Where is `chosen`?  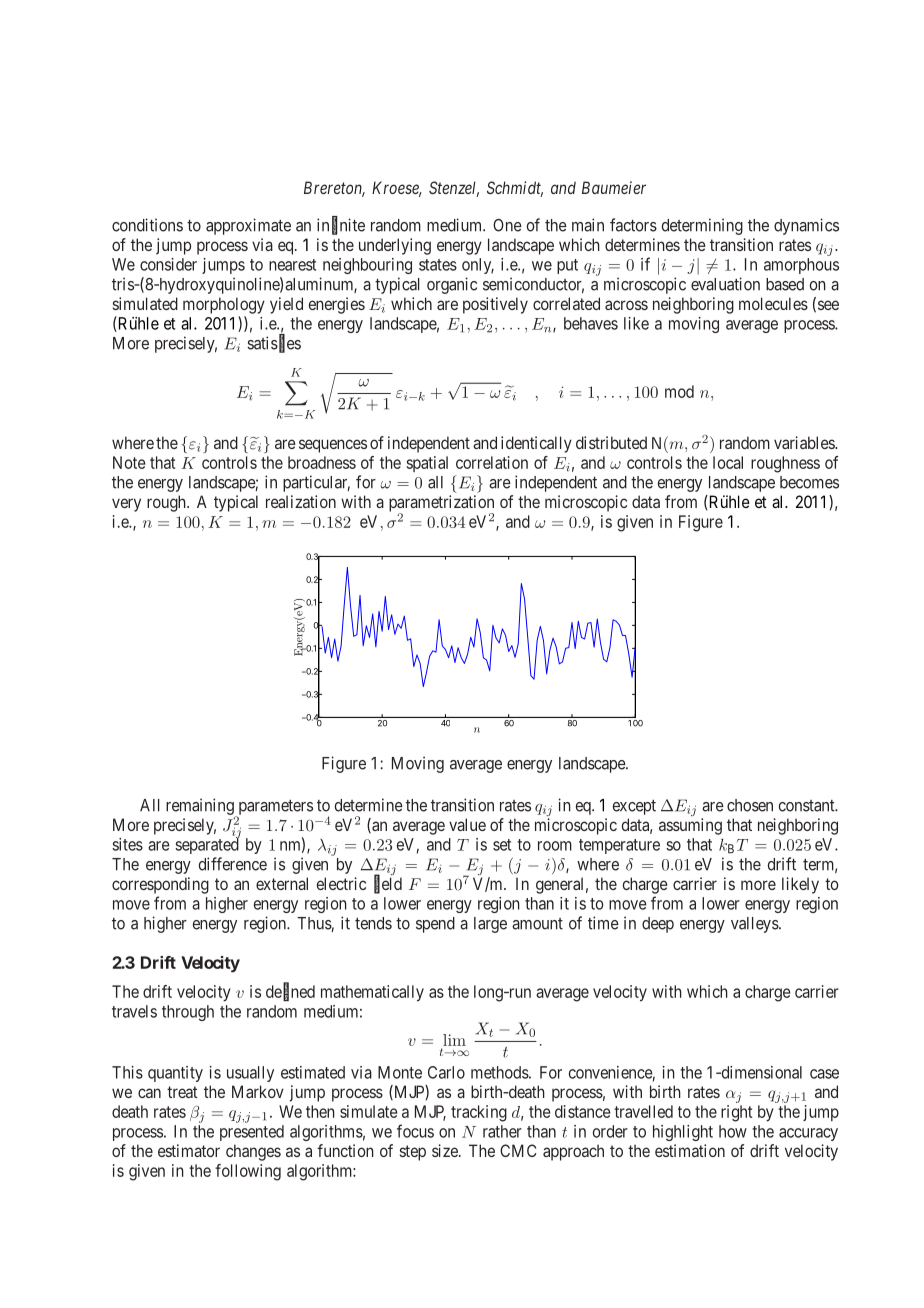 chosen is located at coordinates (750, 805).
